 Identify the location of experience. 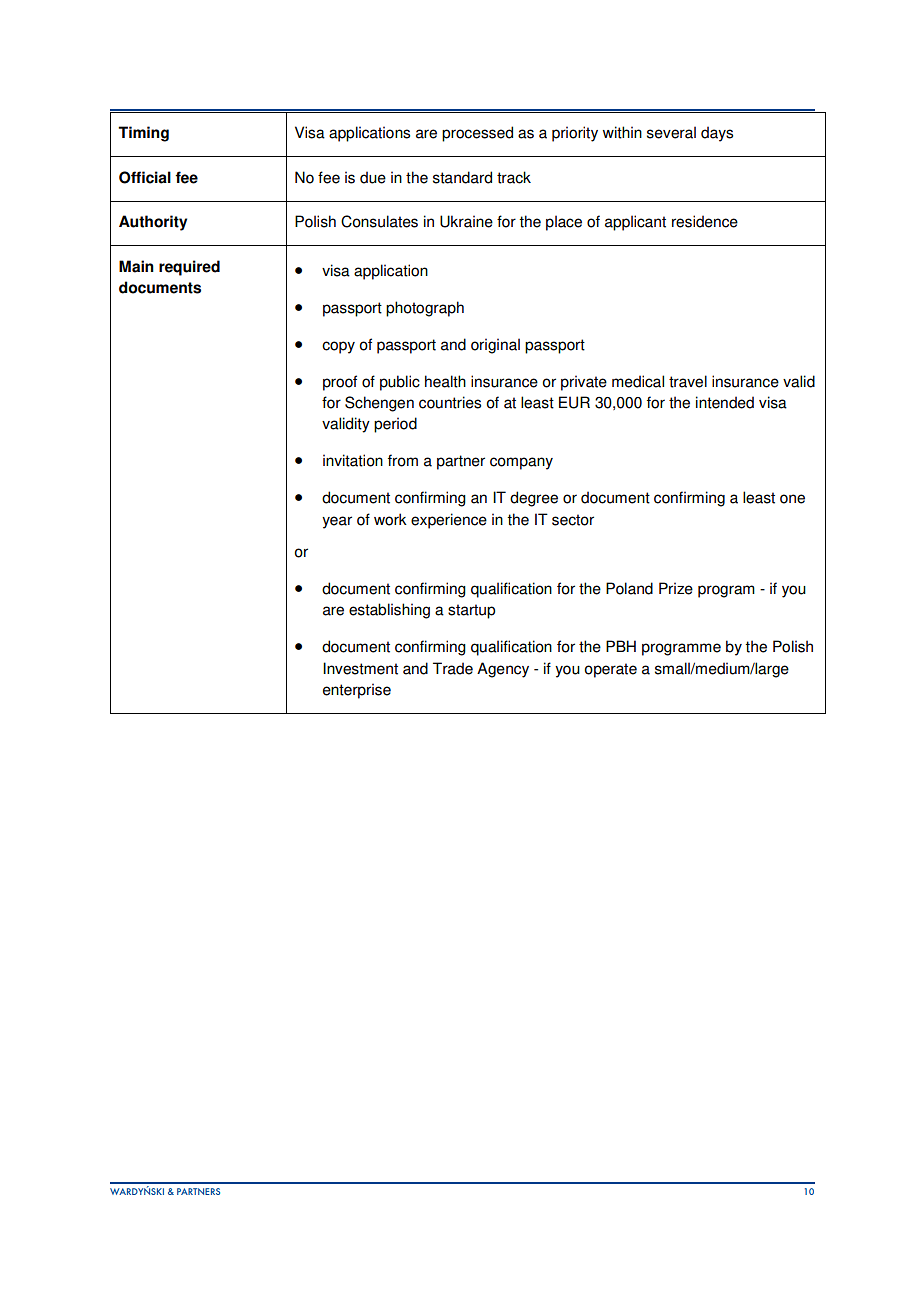
(449, 521).
